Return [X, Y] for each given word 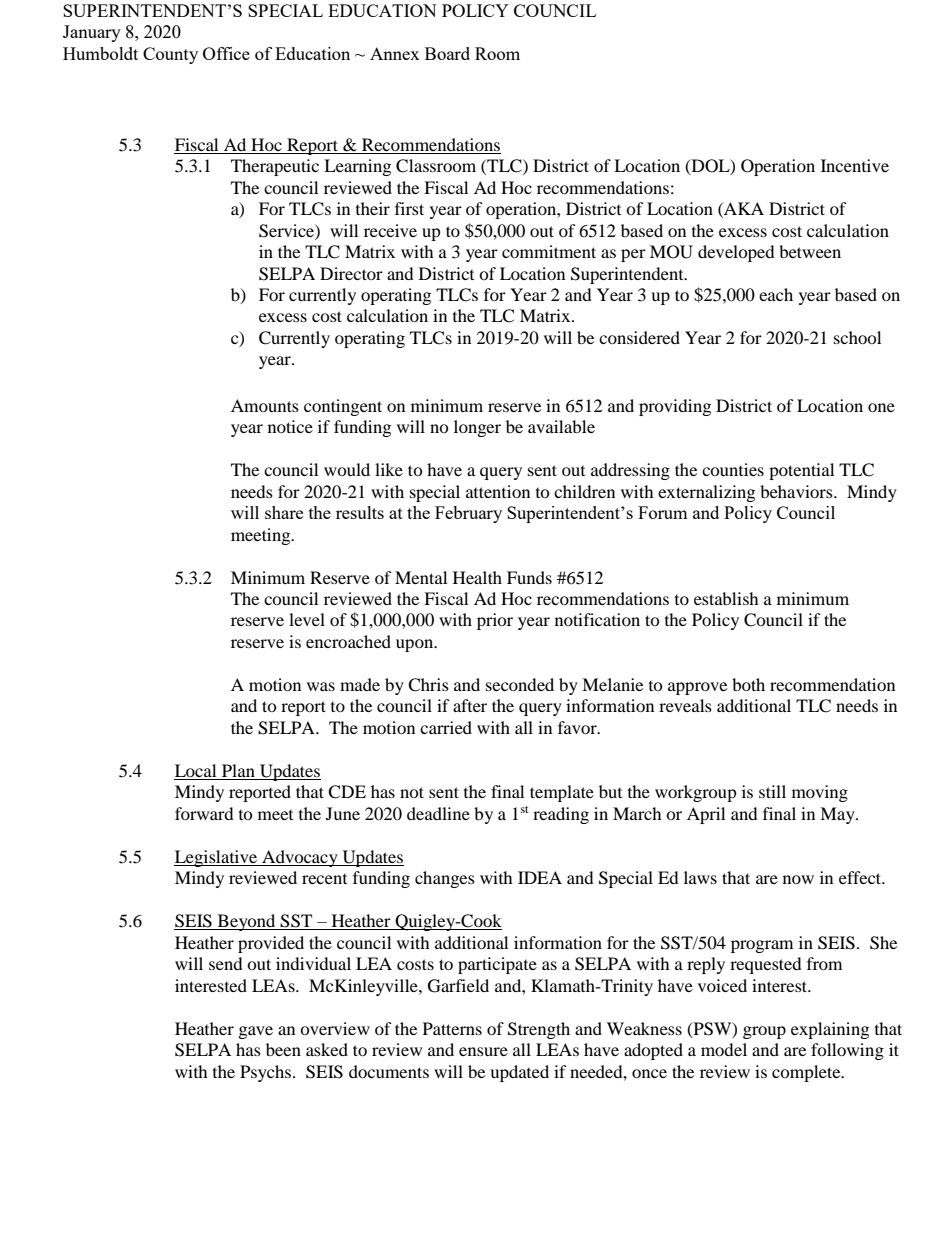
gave [256, 1032]
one [881, 407]
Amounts [265, 405]
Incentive [855, 165]
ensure [483, 1051]
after [470, 705]
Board [447, 53]
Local [196, 772]
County [170, 55]
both [748, 684]
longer [477, 428]
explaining [830, 1030]
